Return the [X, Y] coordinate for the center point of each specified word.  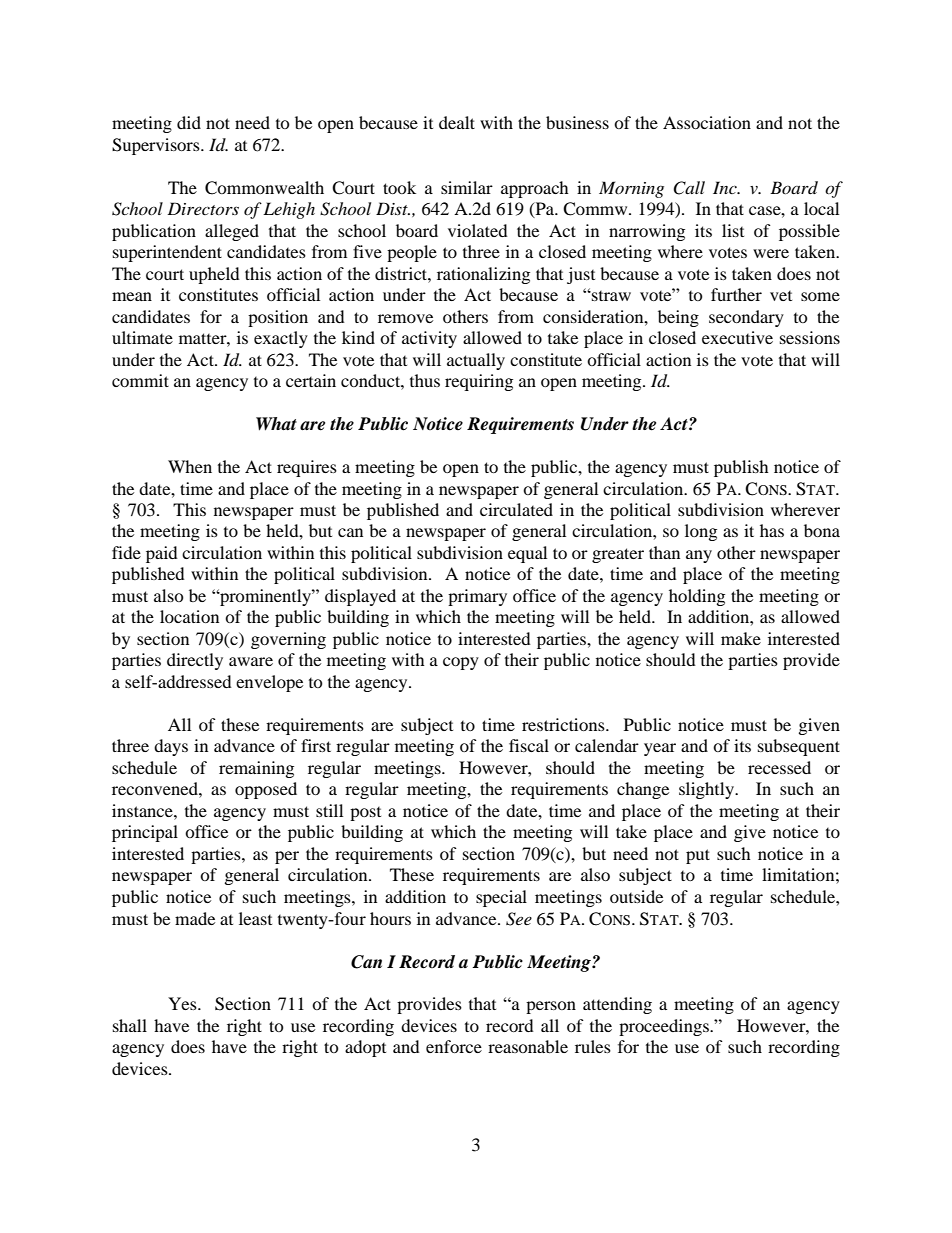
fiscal [529, 745]
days [171, 747]
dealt [457, 122]
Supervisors [157, 146]
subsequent [799, 747]
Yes [183, 1003]
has [772, 530]
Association [707, 122]
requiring [479, 382]
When [190, 466]
